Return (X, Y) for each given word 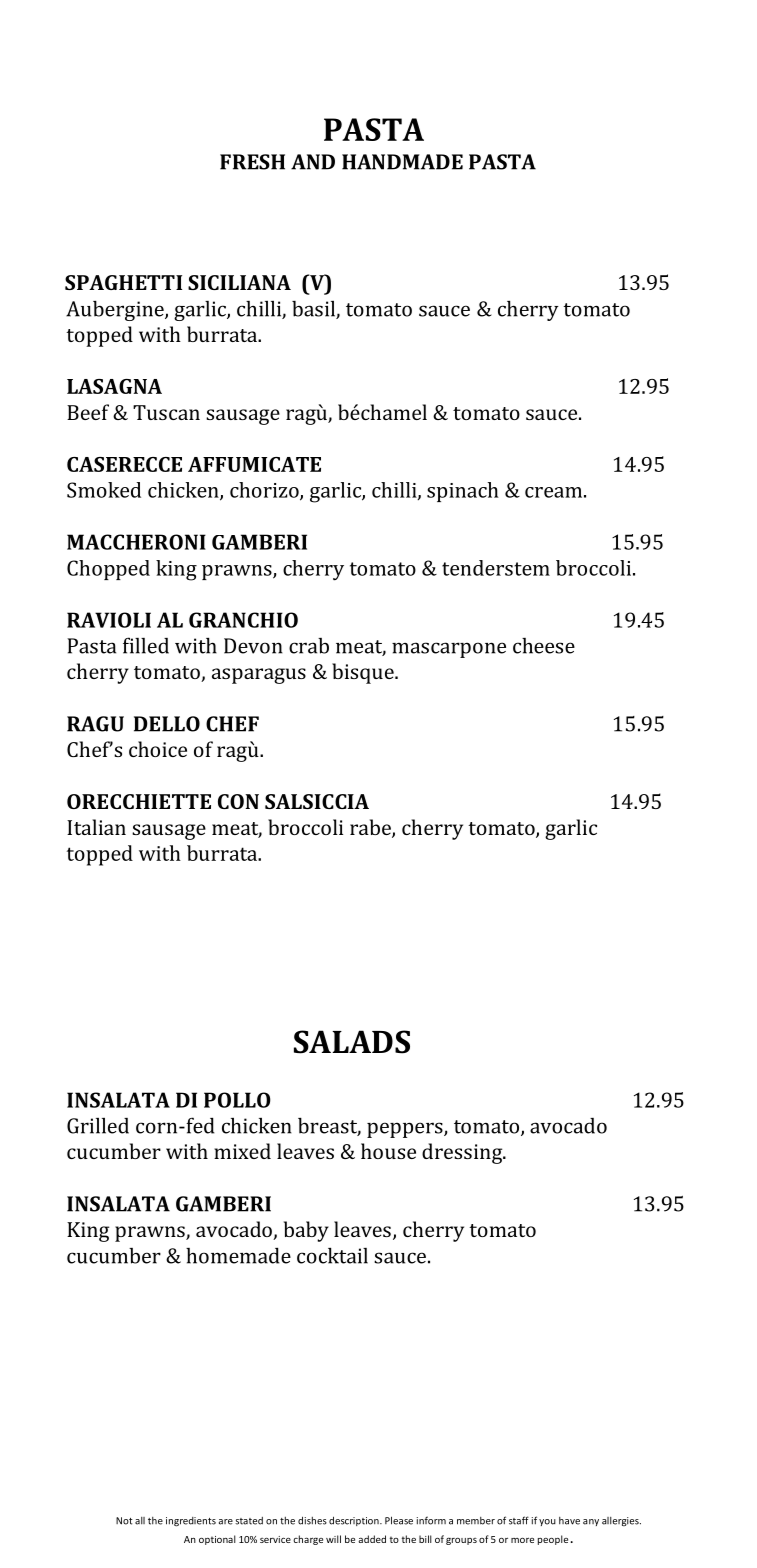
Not (124, 1521)
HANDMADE (402, 162)
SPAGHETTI (123, 282)
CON (238, 801)
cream (553, 492)
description (355, 1521)
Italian (96, 827)
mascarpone (449, 650)
